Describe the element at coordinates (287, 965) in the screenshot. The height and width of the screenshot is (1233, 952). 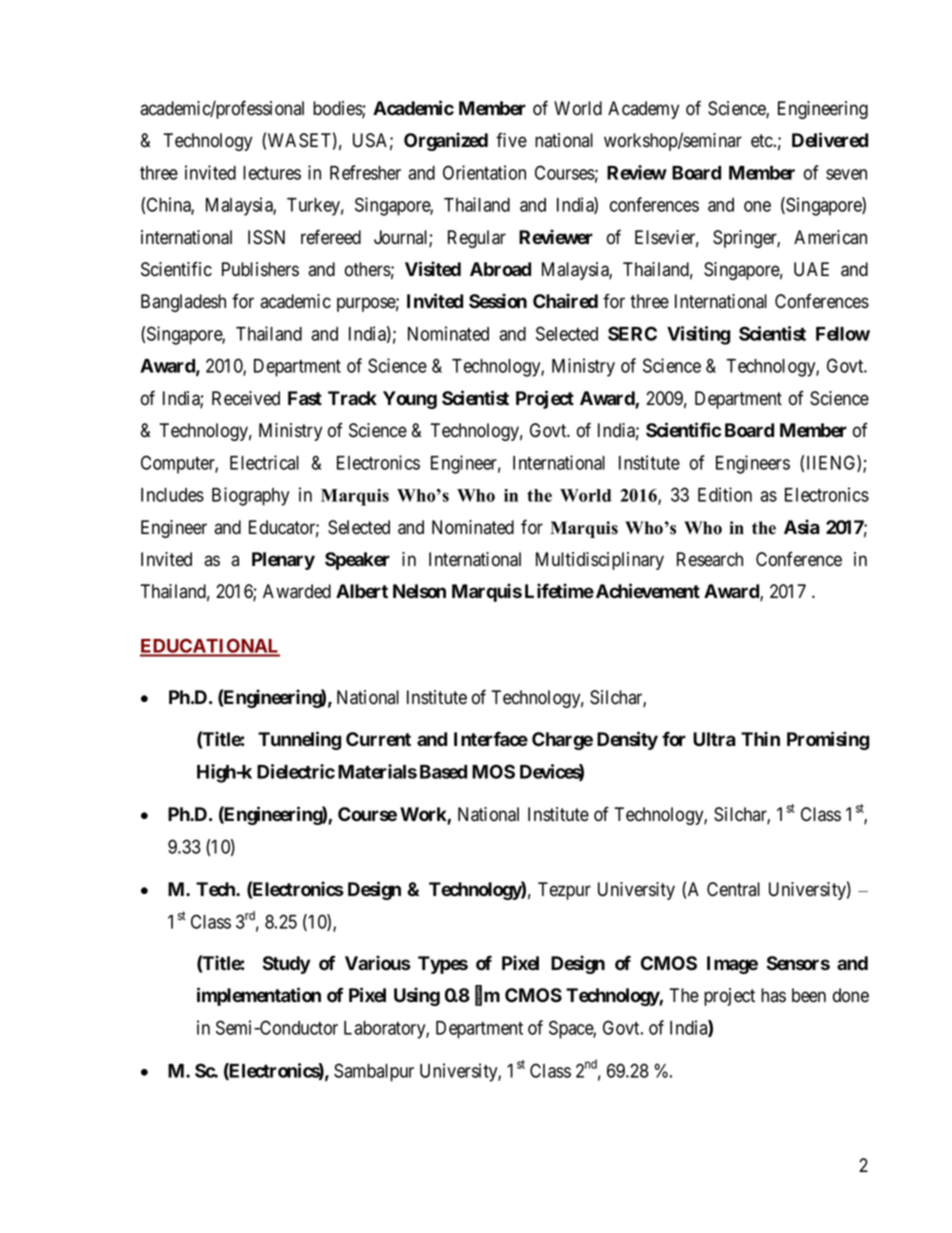
I see `Study` at that location.
